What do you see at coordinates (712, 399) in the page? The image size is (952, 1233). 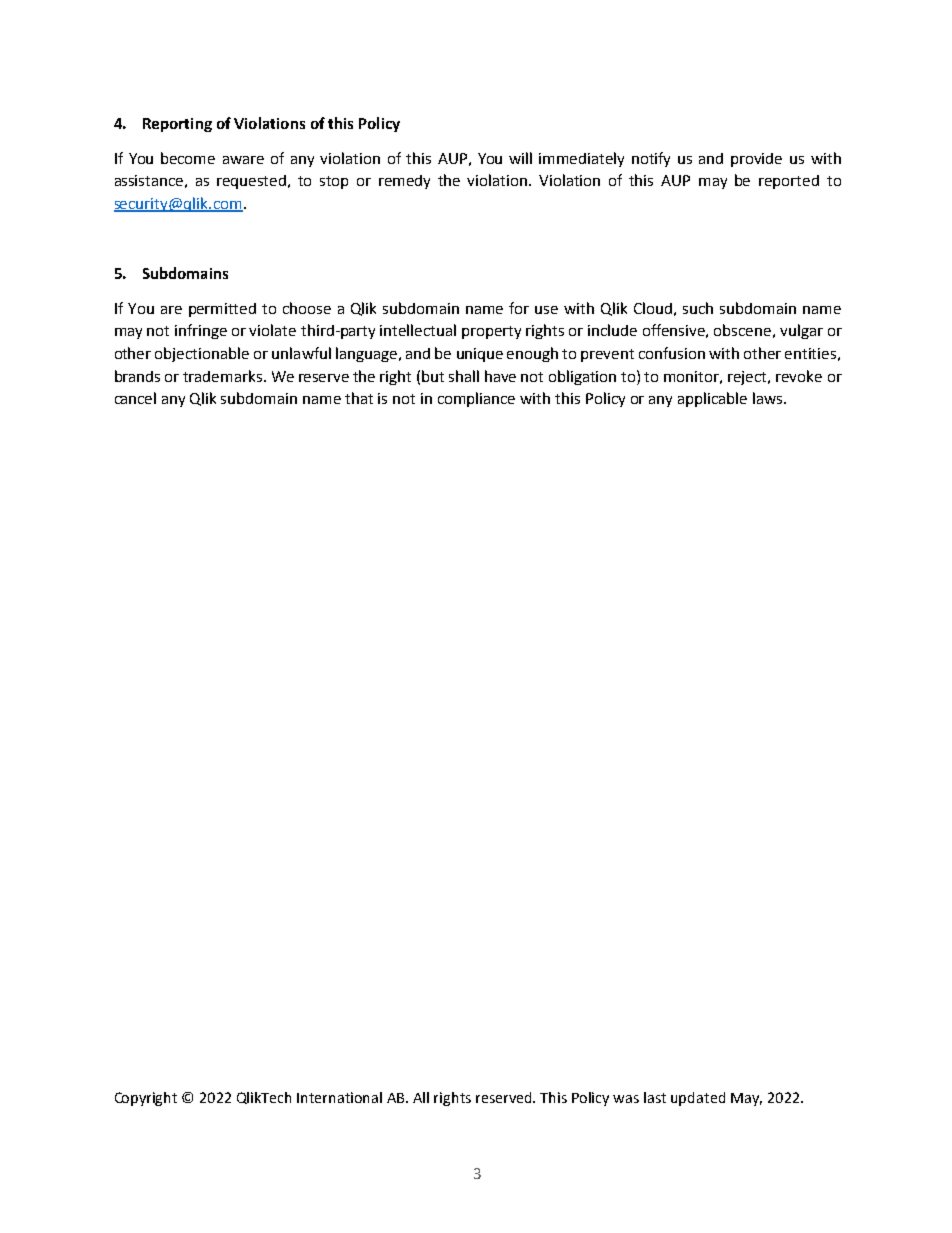 I see `applicable` at bounding box center [712, 399].
